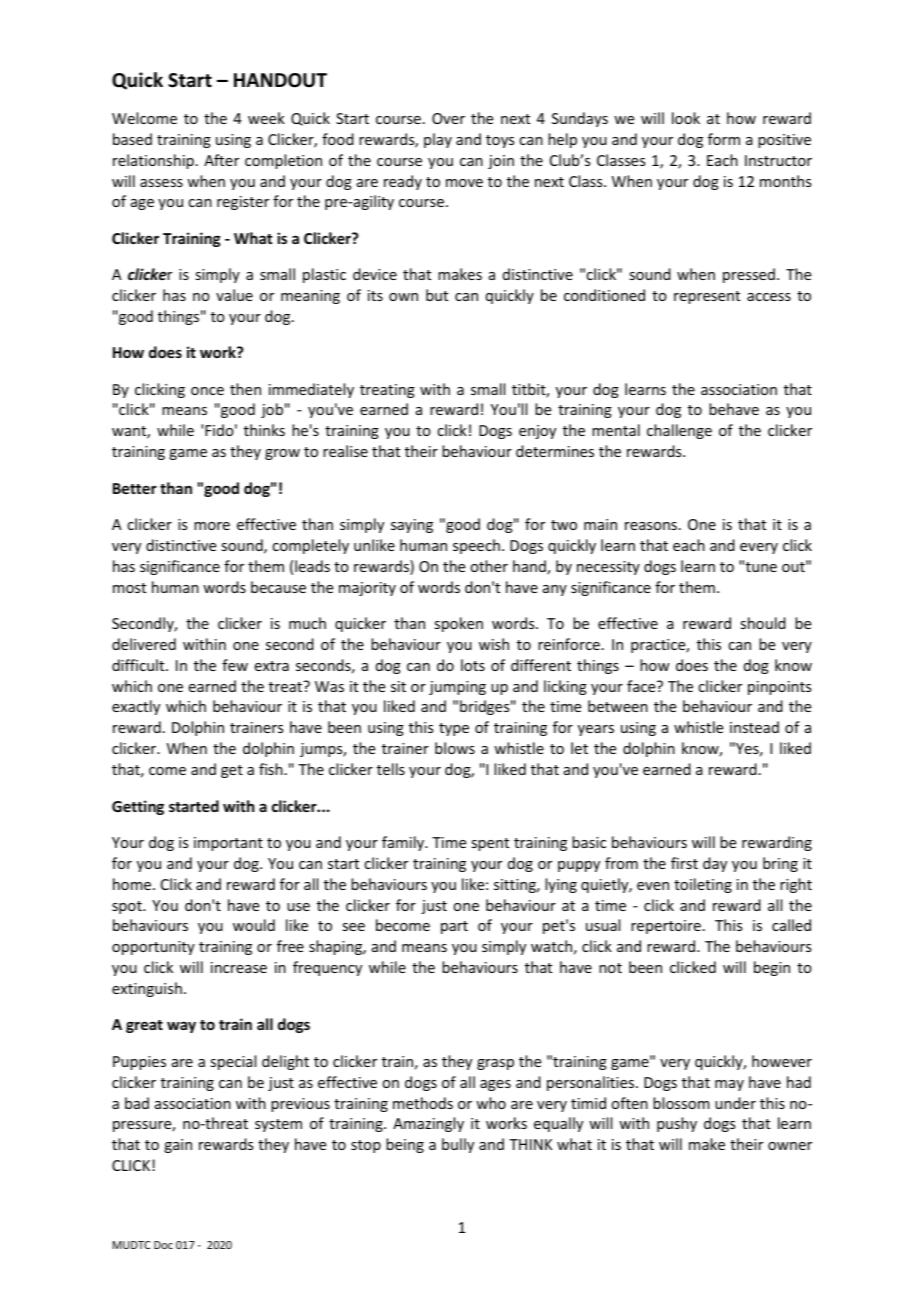  I want to click on form, so click(724, 139).
